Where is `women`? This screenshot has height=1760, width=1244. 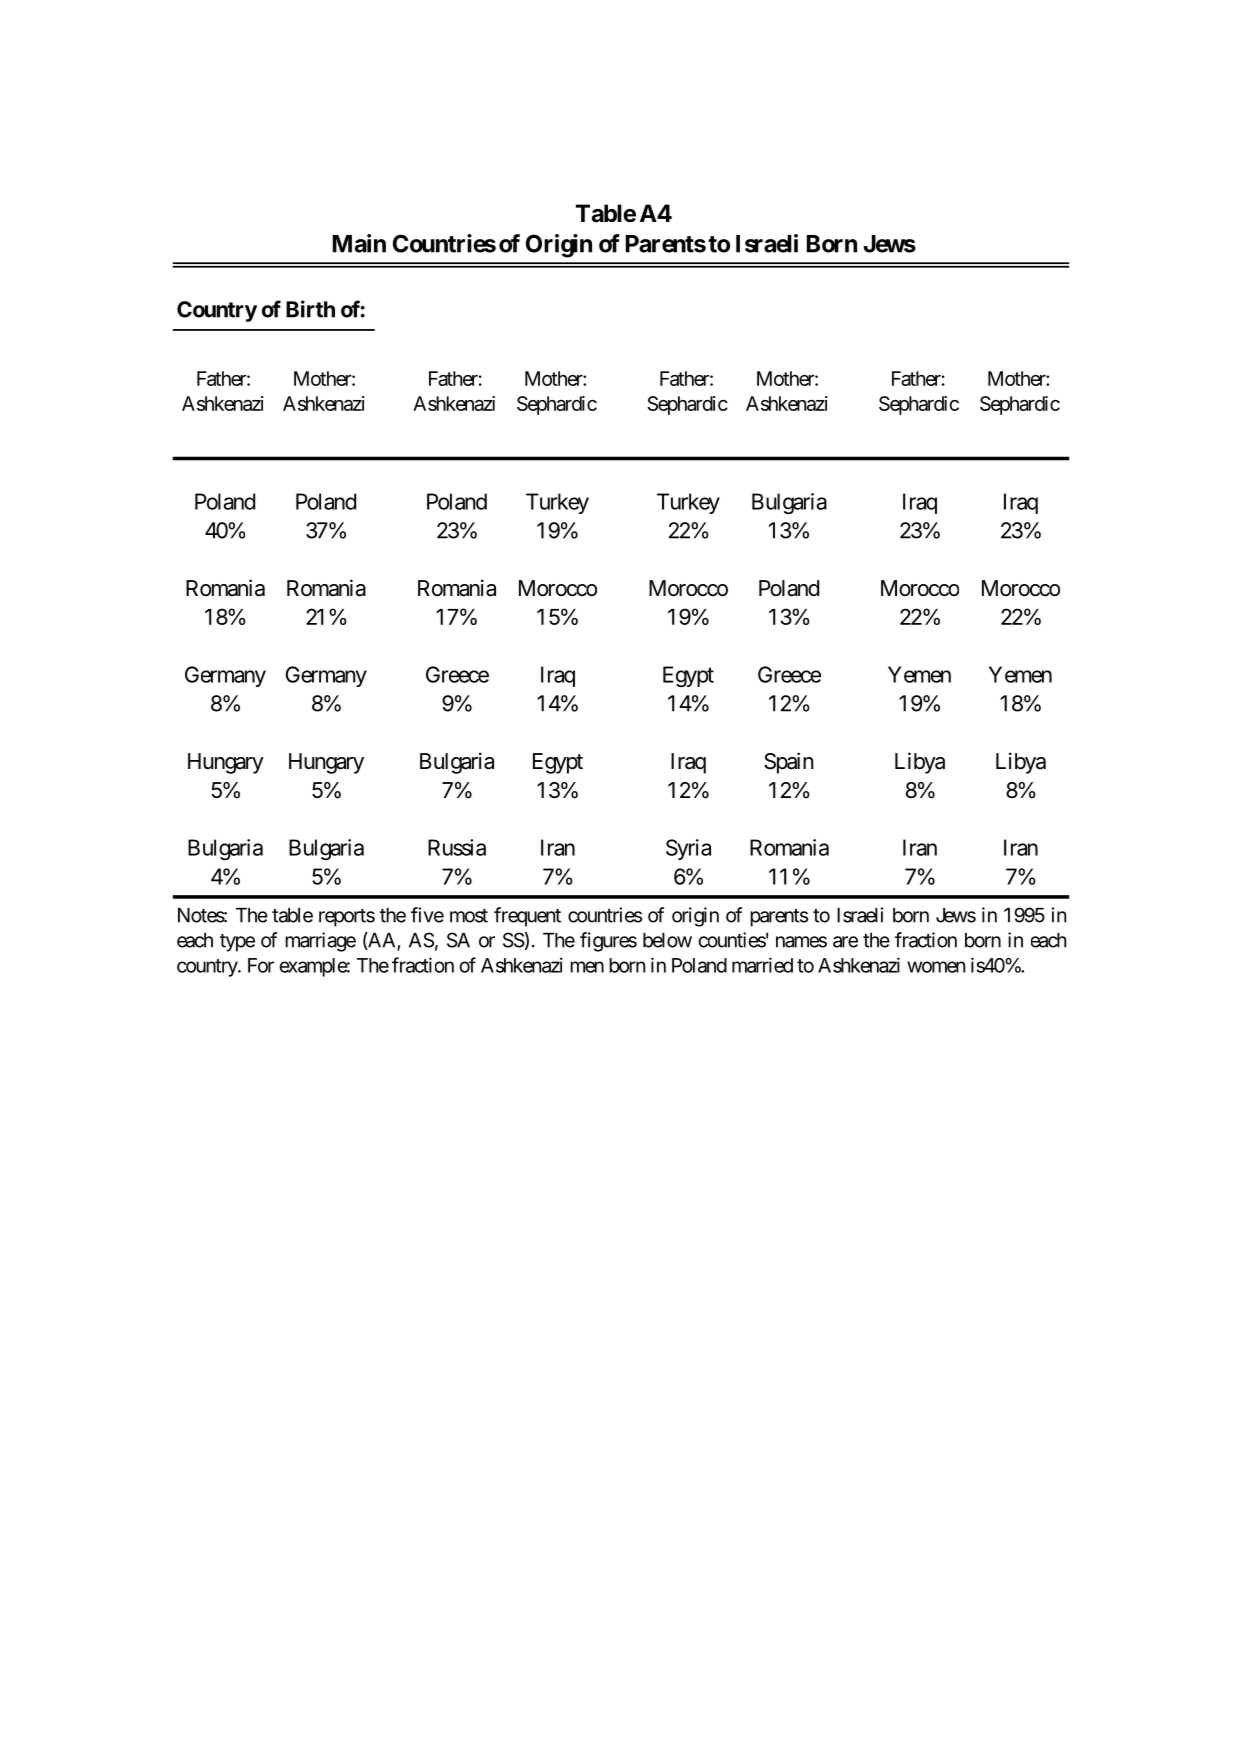
women is located at coordinates (936, 967).
